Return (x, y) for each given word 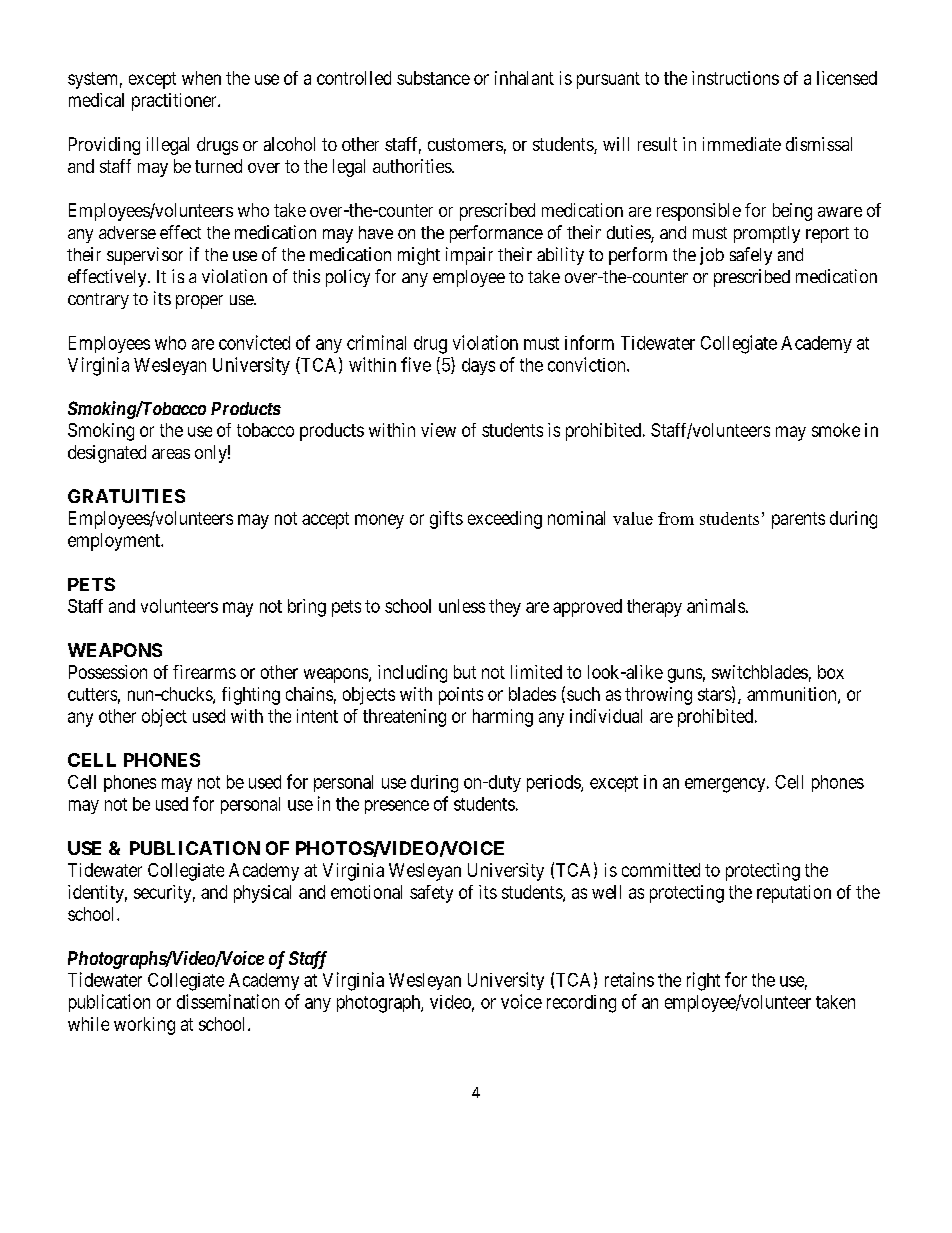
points (461, 696)
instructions (735, 78)
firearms (204, 672)
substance (433, 78)
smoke (836, 430)
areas (171, 454)
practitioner (175, 102)
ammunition (793, 695)
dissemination (228, 1001)
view (438, 430)
